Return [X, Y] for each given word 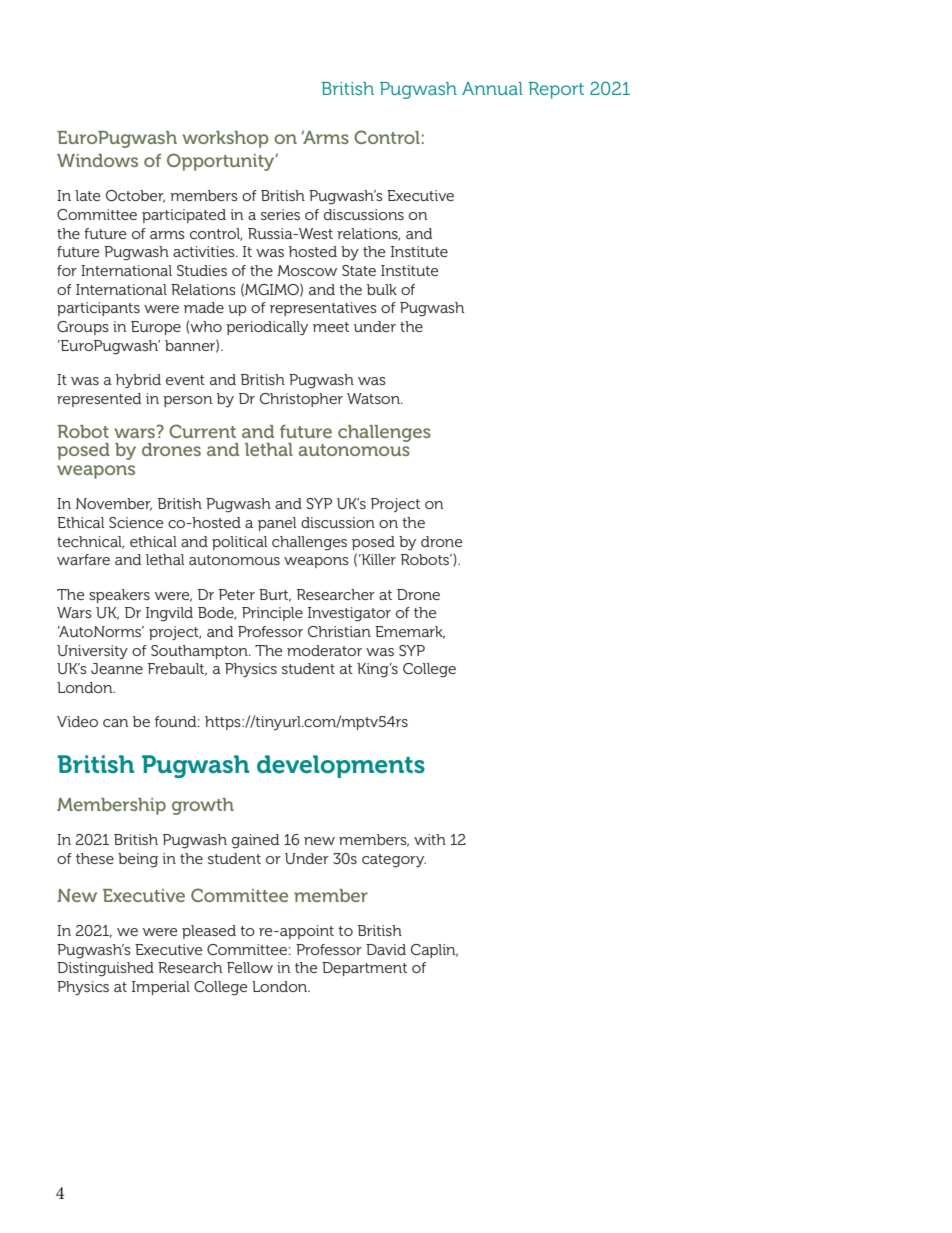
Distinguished [105, 969]
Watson [374, 398]
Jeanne [117, 668]
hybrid [138, 381]
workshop [225, 139]
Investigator [349, 614]
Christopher [301, 400]
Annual [492, 88]
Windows [97, 160]
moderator [324, 650]
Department [364, 969]
